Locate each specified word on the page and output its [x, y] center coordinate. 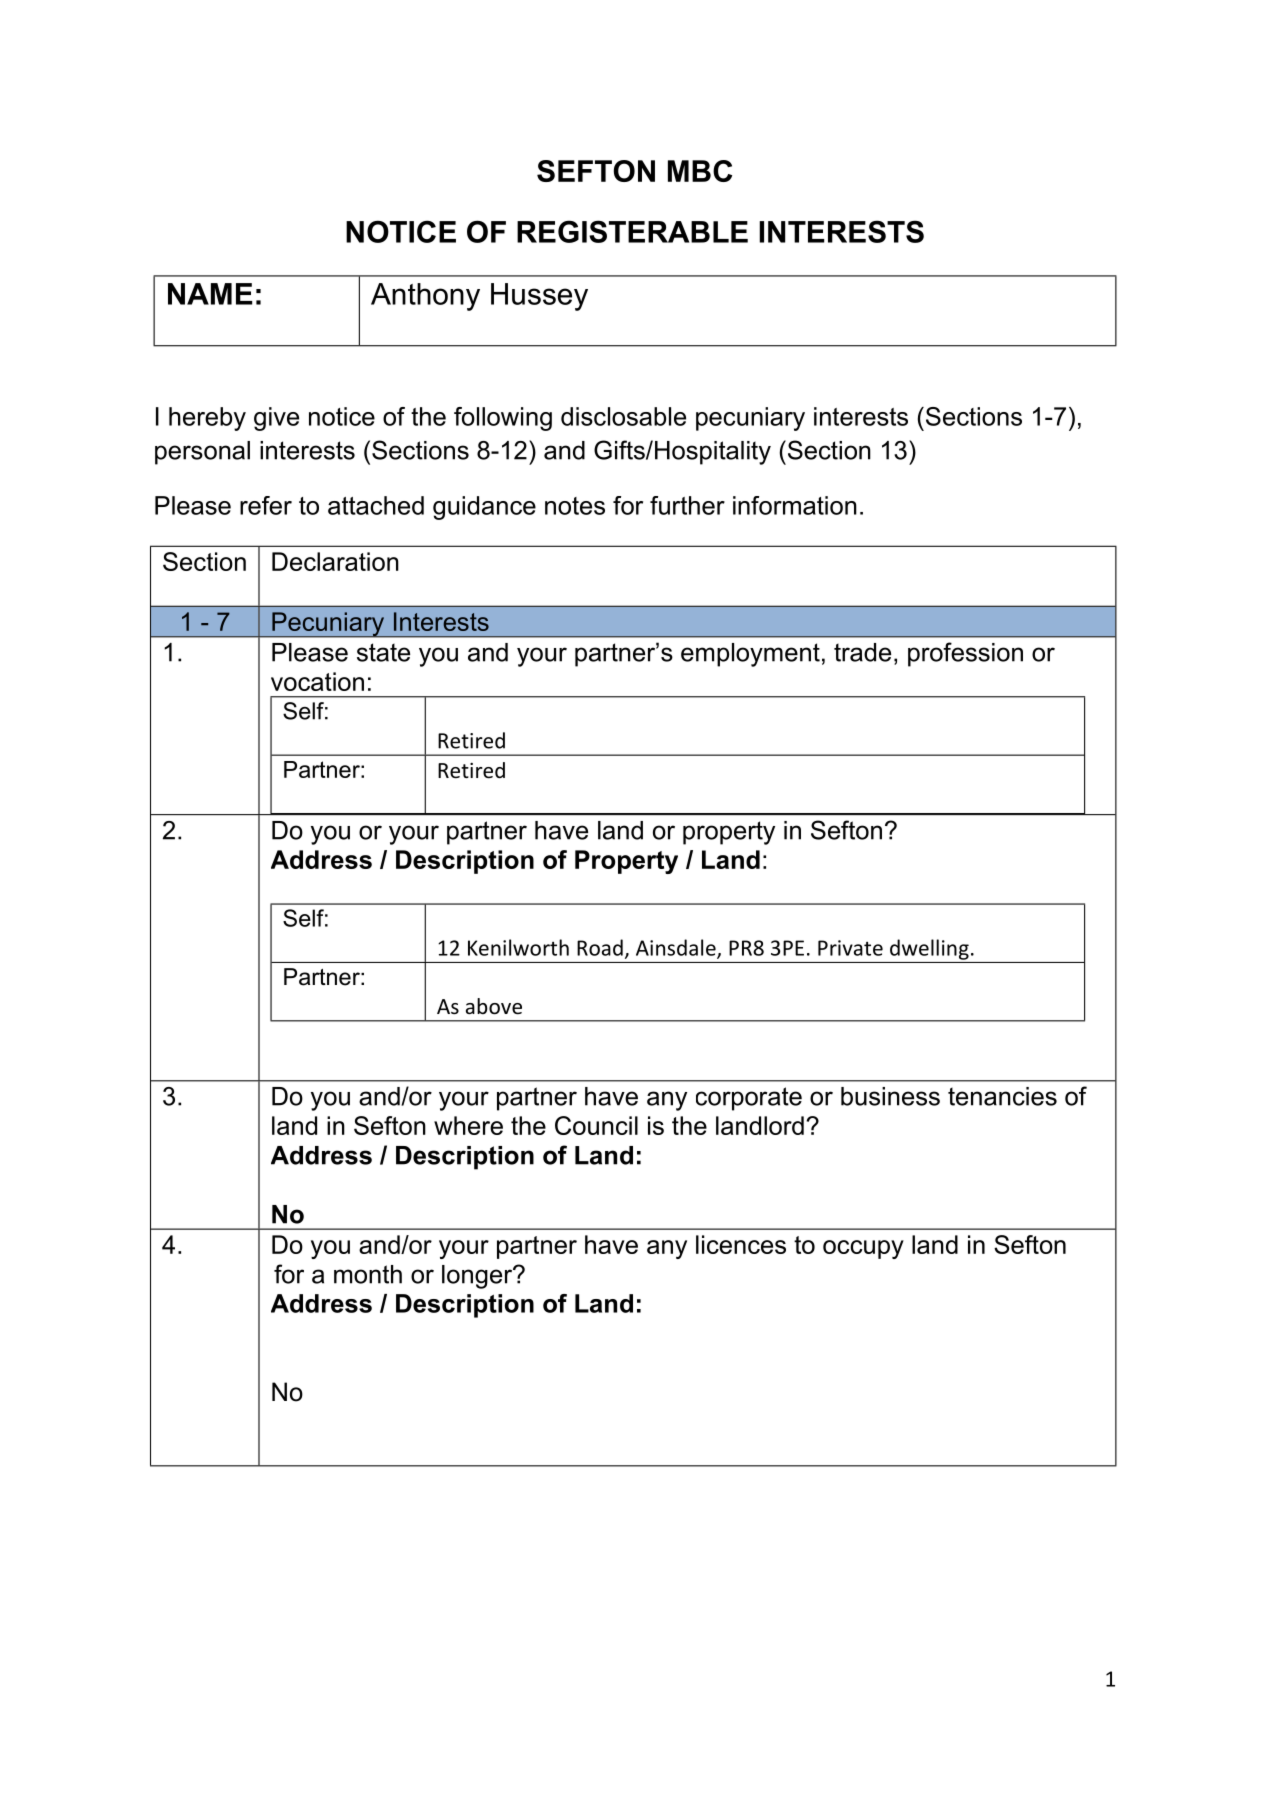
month [368, 1274]
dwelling [929, 949]
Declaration [335, 561]
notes [575, 506]
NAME [210, 294]
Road [600, 947]
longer [478, 1277]
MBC [700, 171]
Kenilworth [518, 947]
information [795, 505]
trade [862, 652]
